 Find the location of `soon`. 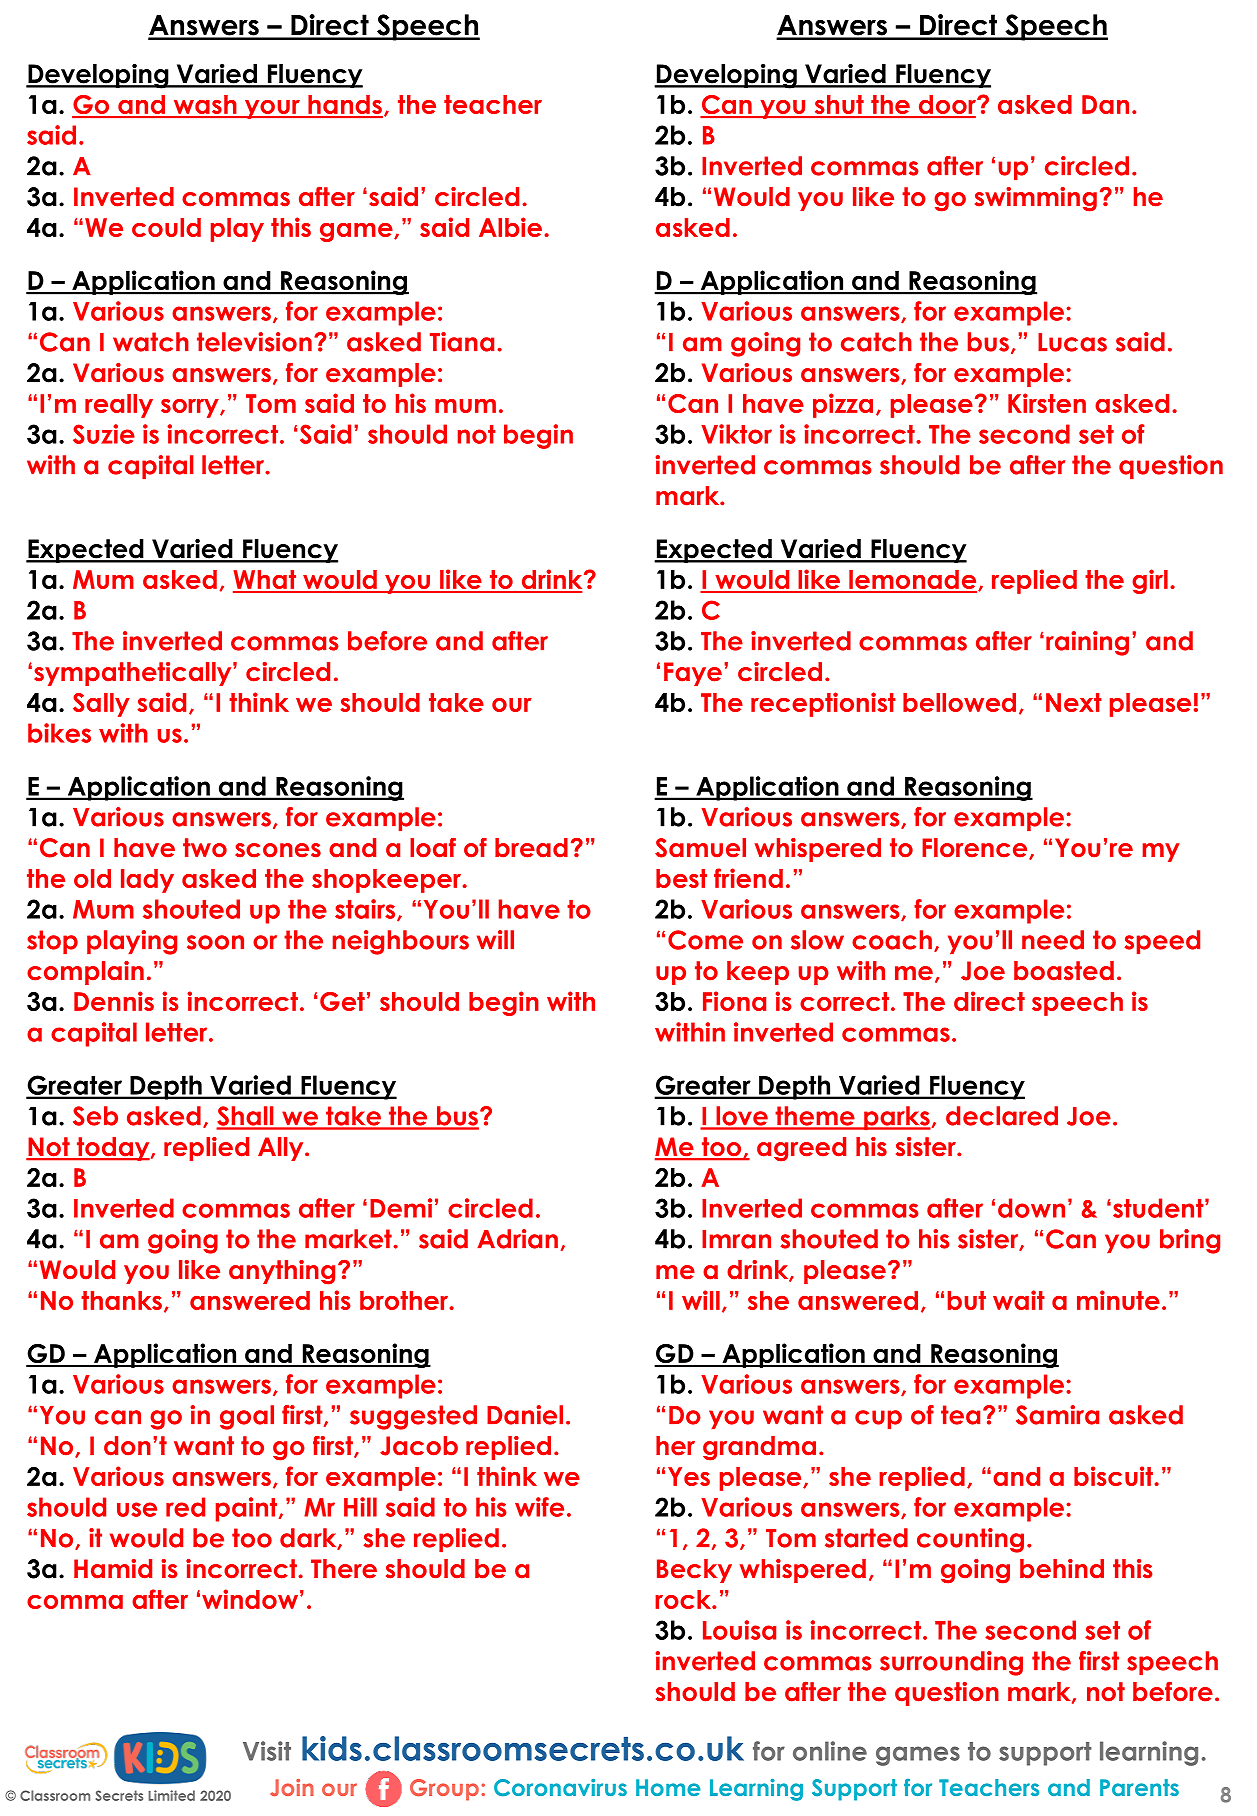

soon is located at coordinates (215, 942).
